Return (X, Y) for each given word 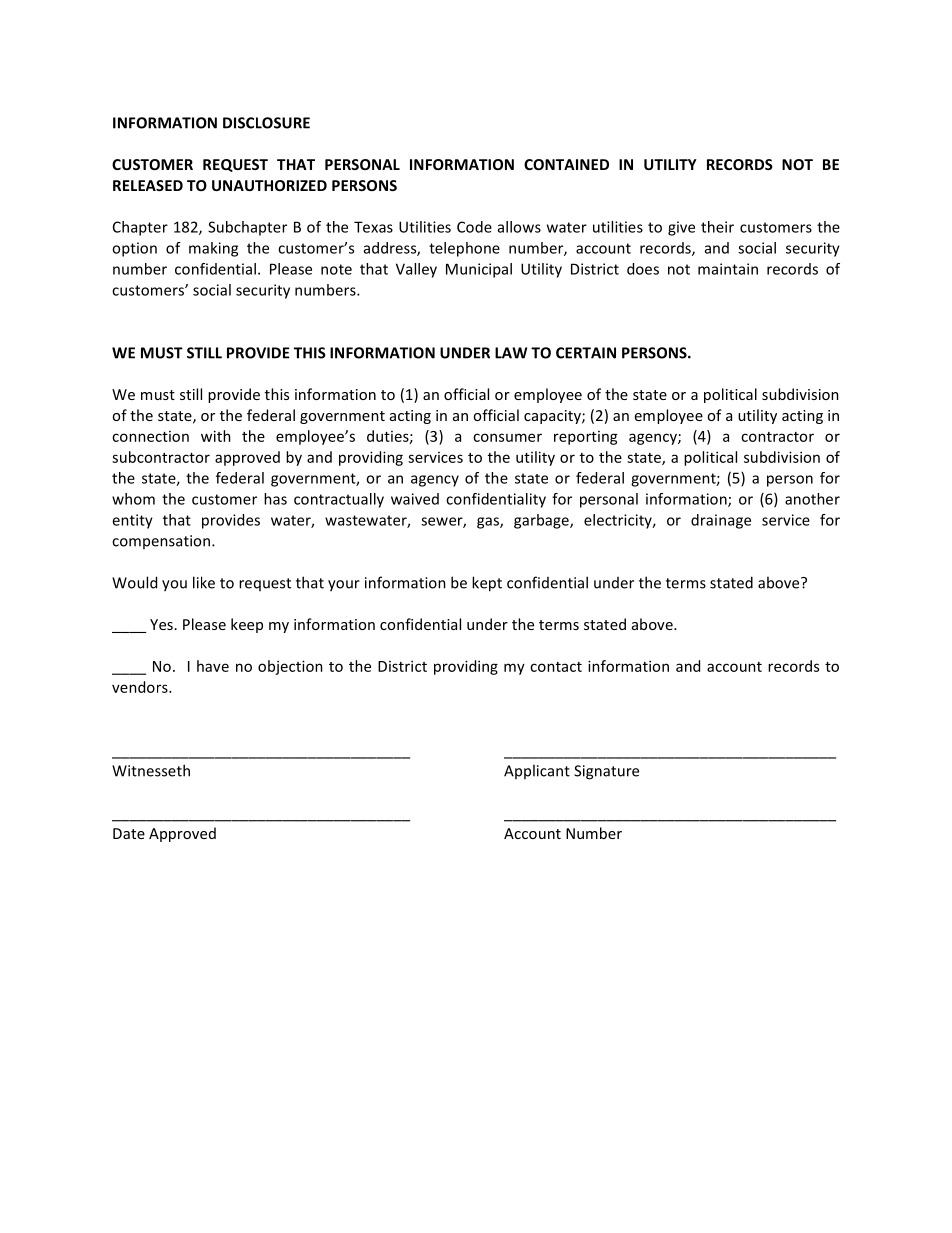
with (216, 436)
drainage (721, 521)
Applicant (537, 771)
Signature (606, 772)
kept (487, 584)
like (204, 582)
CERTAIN (586, 353)
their (717, 227)
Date (129, 833)
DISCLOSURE (266, 123)
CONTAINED (566, 164)
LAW (511, 353)
